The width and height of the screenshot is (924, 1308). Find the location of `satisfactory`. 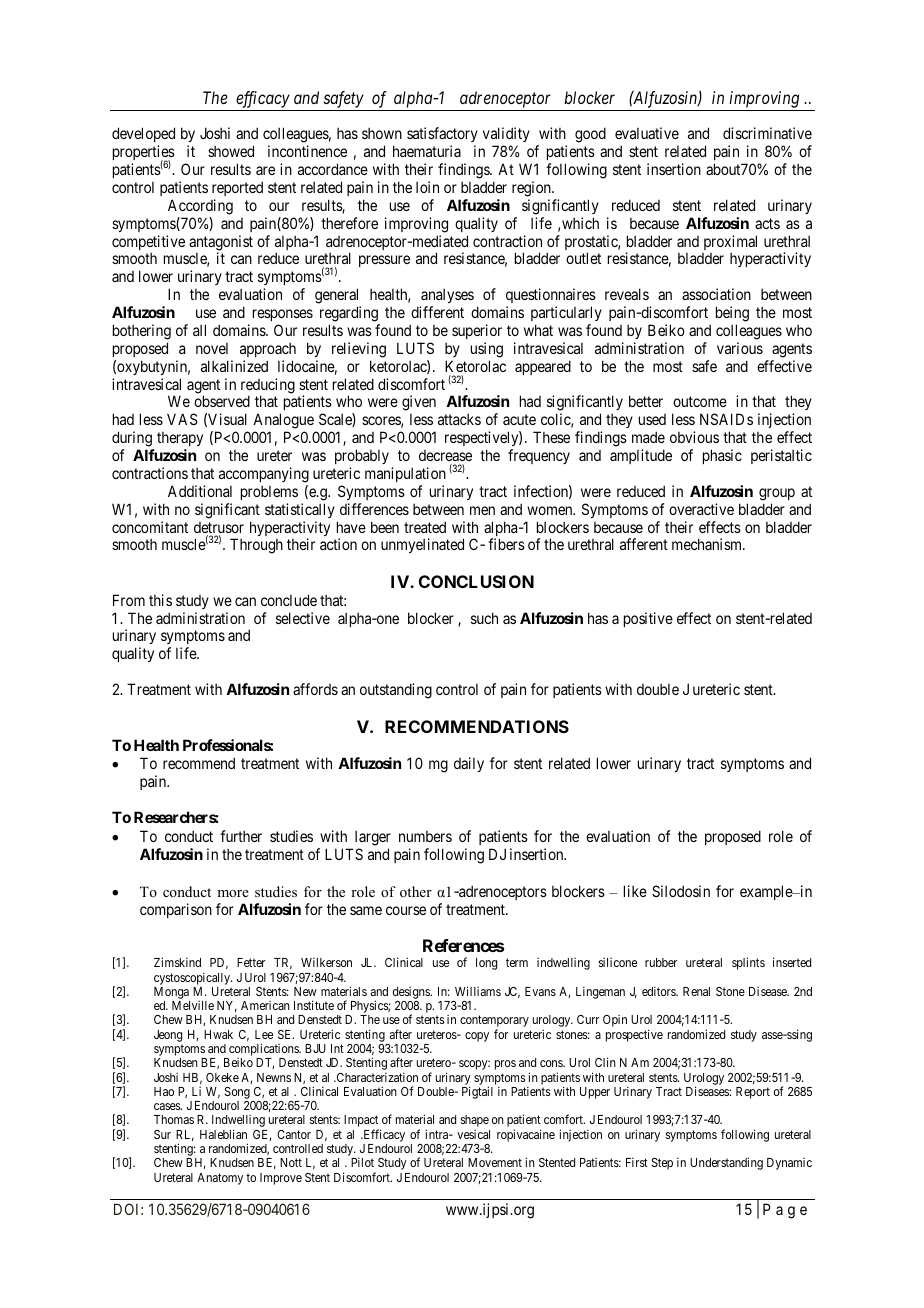

satisfactory is located at coordinates (442, 136).
